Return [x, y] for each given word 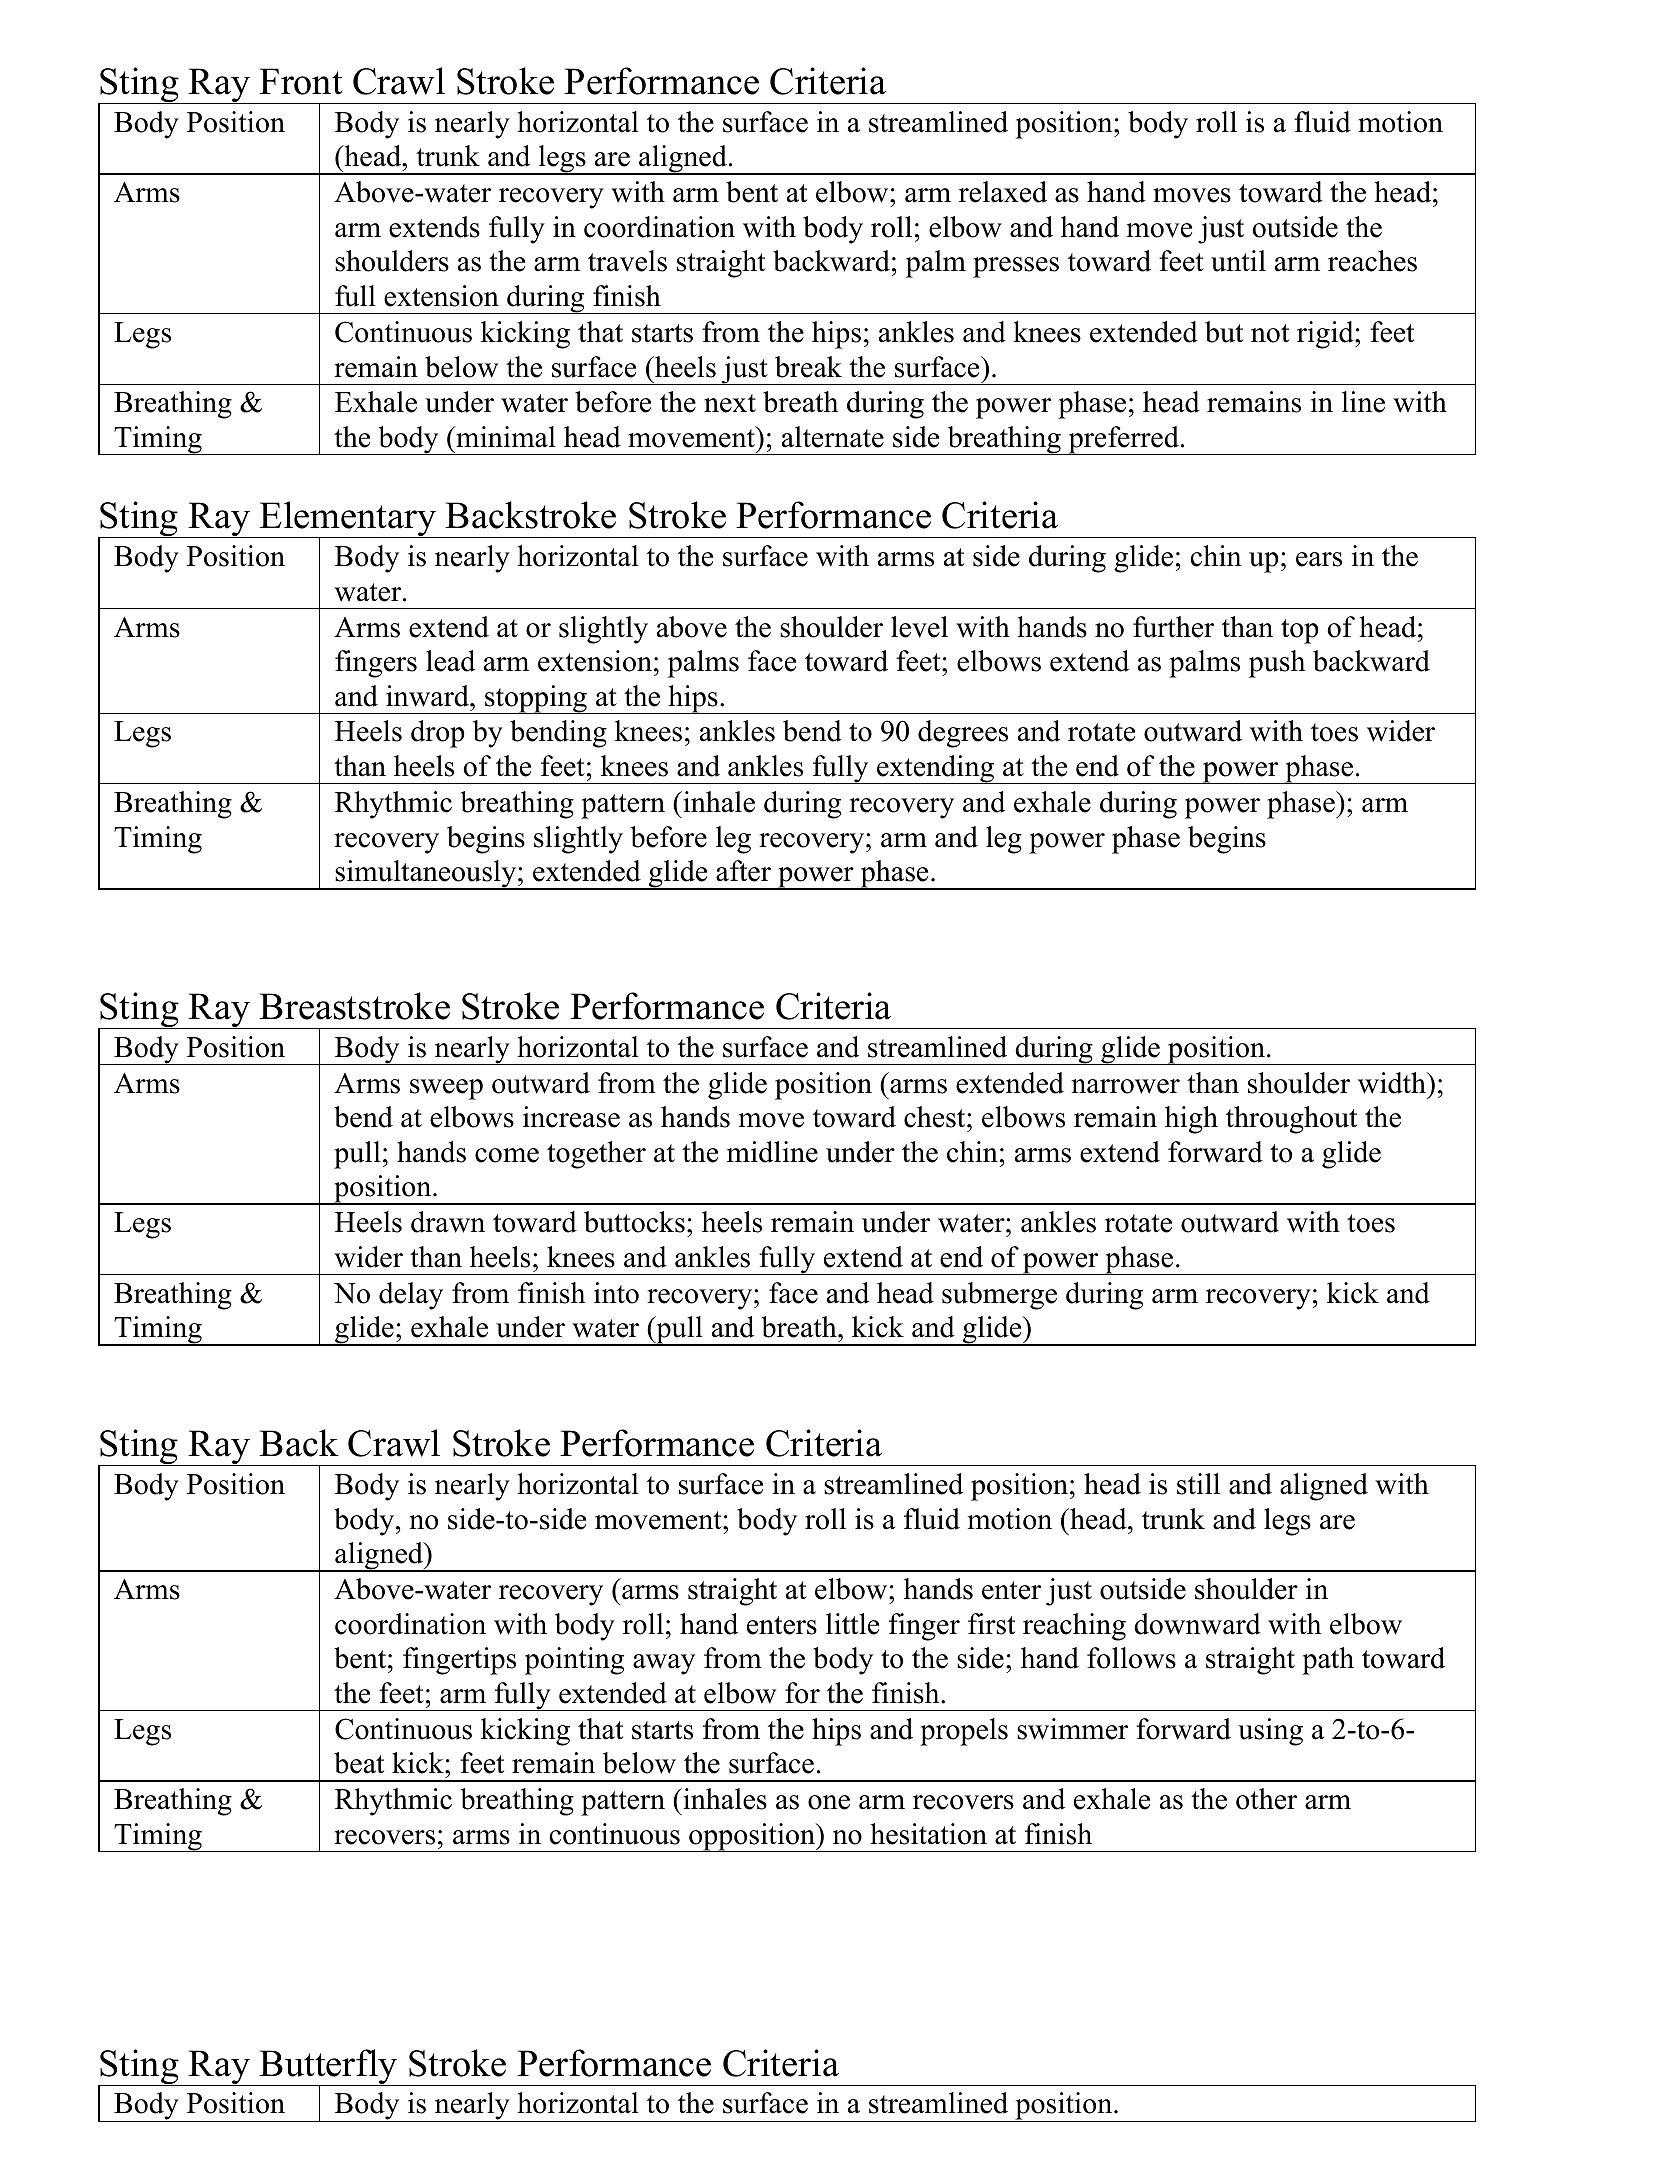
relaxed [1003, 192]
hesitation [928, 1834]
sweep [446, 1089]
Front [301, 81]
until [1238, 261]
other [1266, 1799]
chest [936, 1117]
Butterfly [329, 2068]
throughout [1291, 1120]
